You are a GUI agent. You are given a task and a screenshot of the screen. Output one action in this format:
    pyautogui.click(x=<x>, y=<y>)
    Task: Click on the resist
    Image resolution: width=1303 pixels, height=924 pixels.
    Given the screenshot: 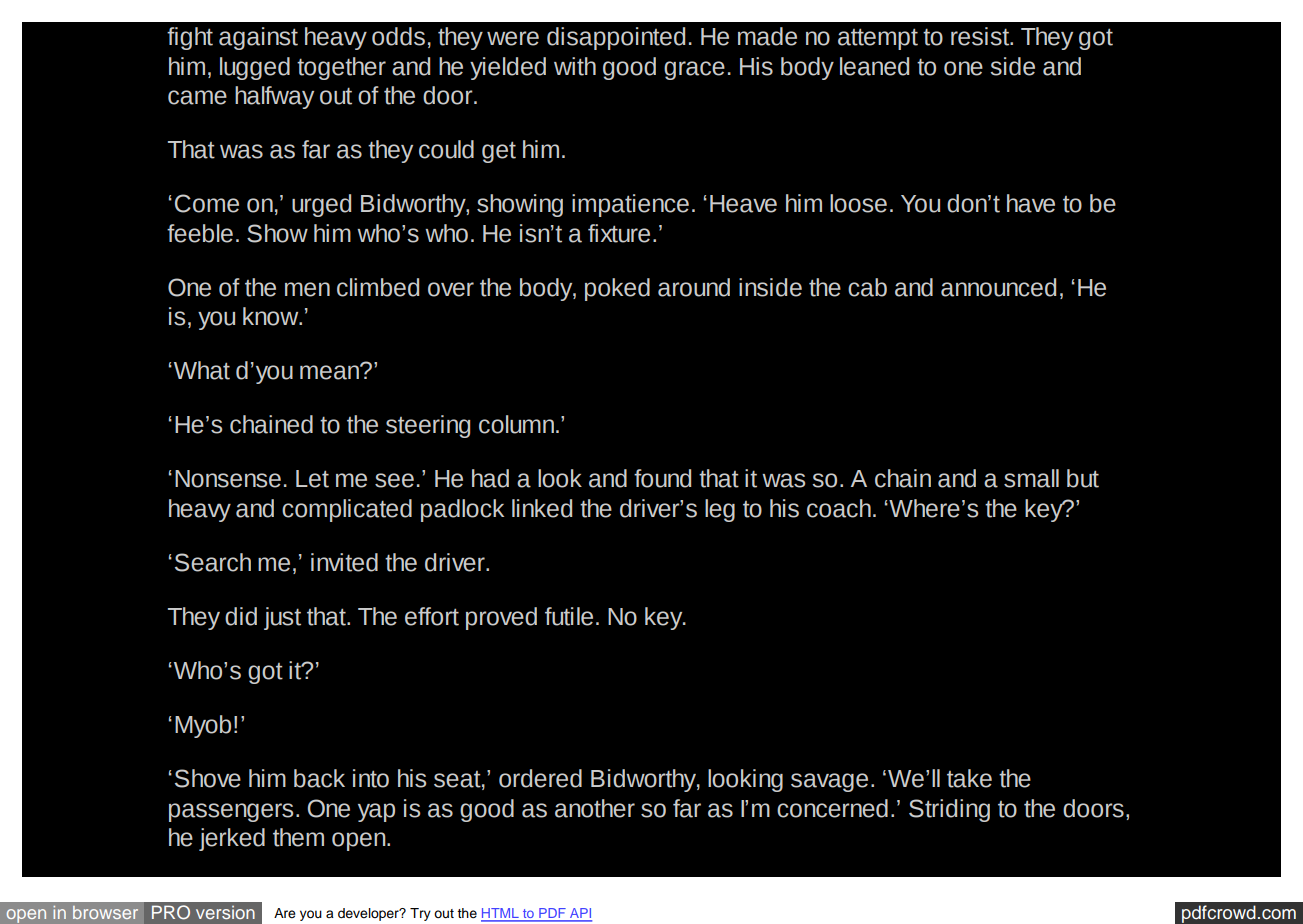 What is the action you would take?
    pyautogui.click(x=981, y=36)
